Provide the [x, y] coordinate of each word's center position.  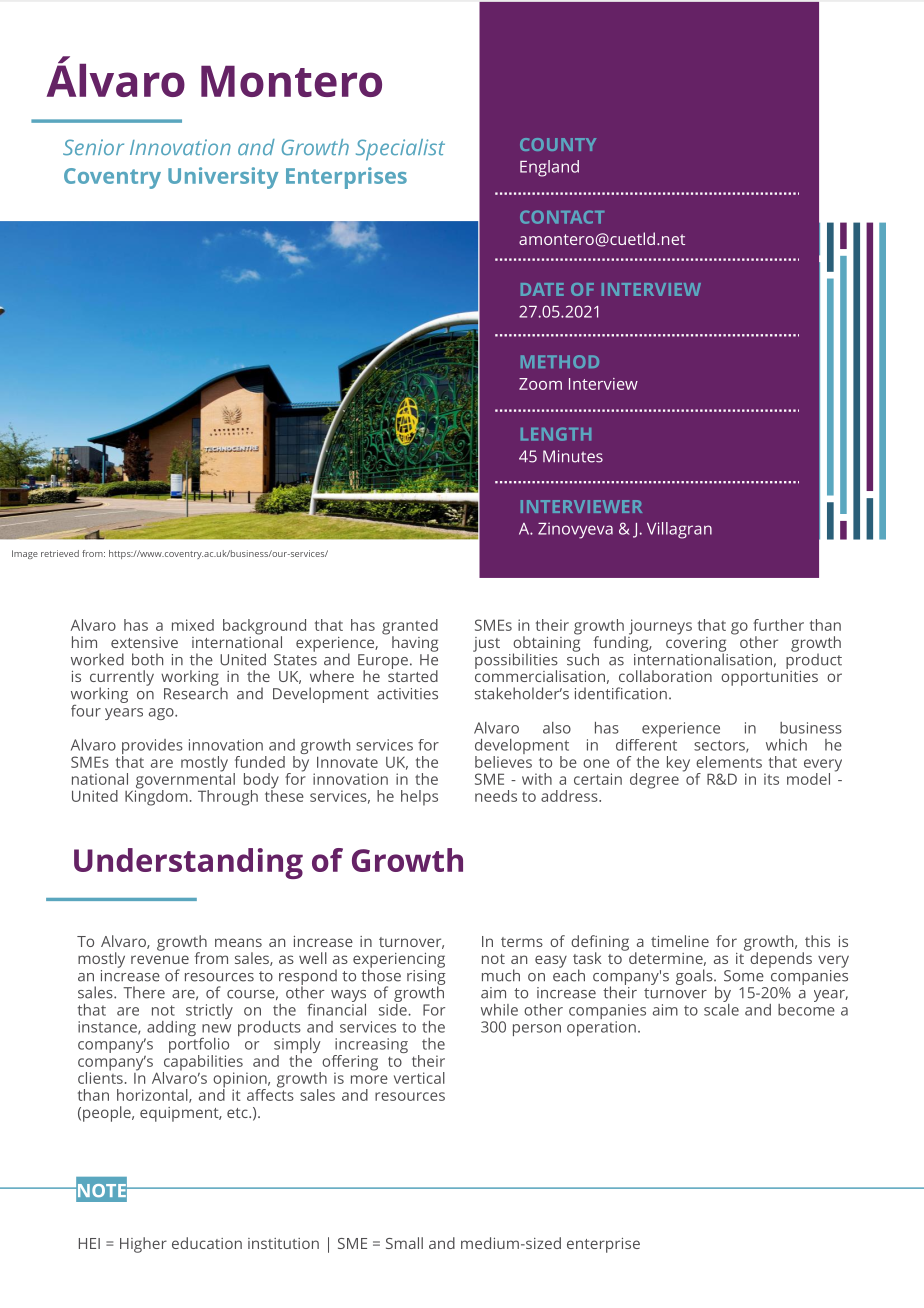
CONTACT [562, 217]
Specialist [400, 150]
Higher [143, 1245]
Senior [93, 147]
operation [601, 1028]
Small [404, 1243]
